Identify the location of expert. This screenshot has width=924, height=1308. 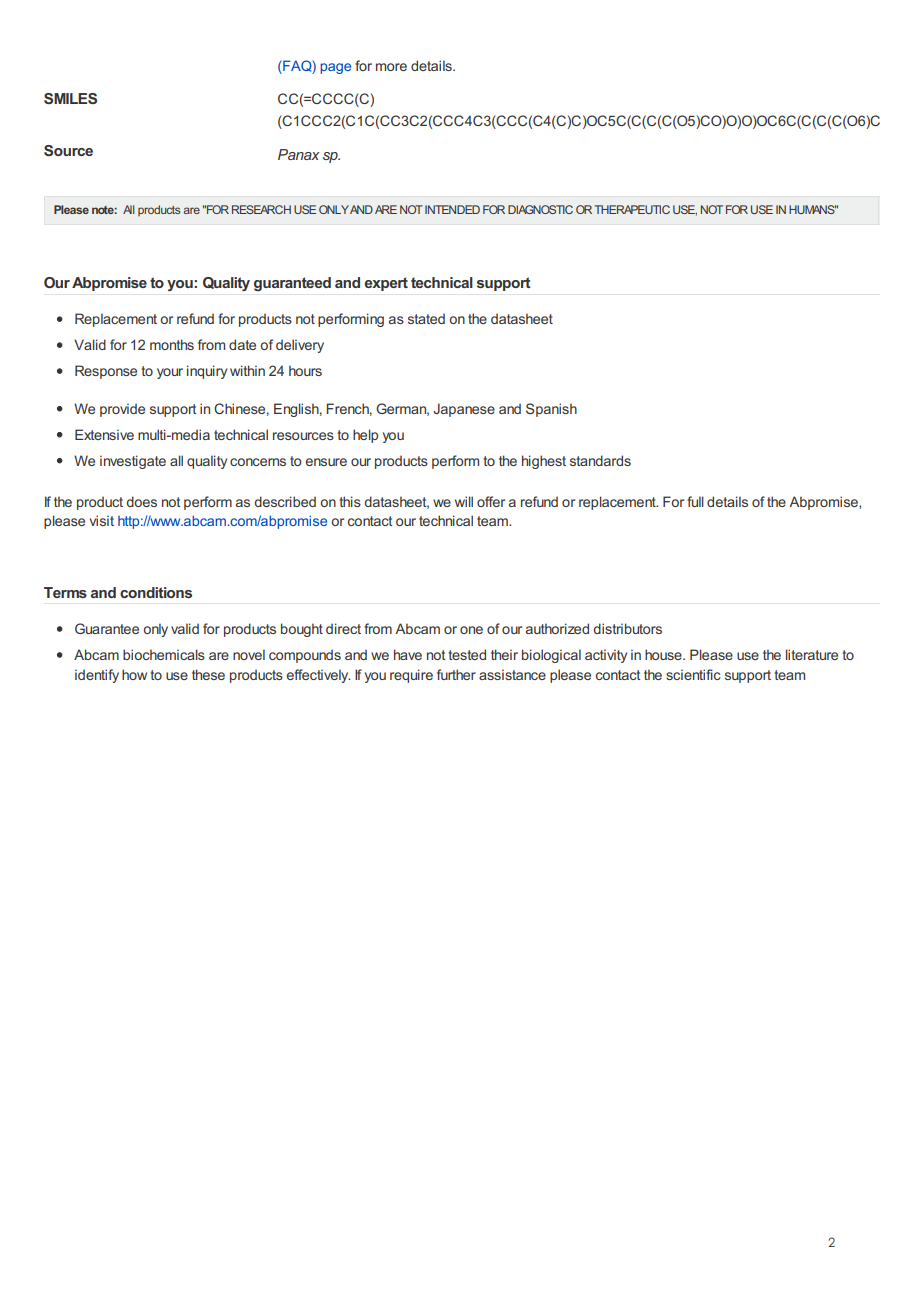
(386, 284).
